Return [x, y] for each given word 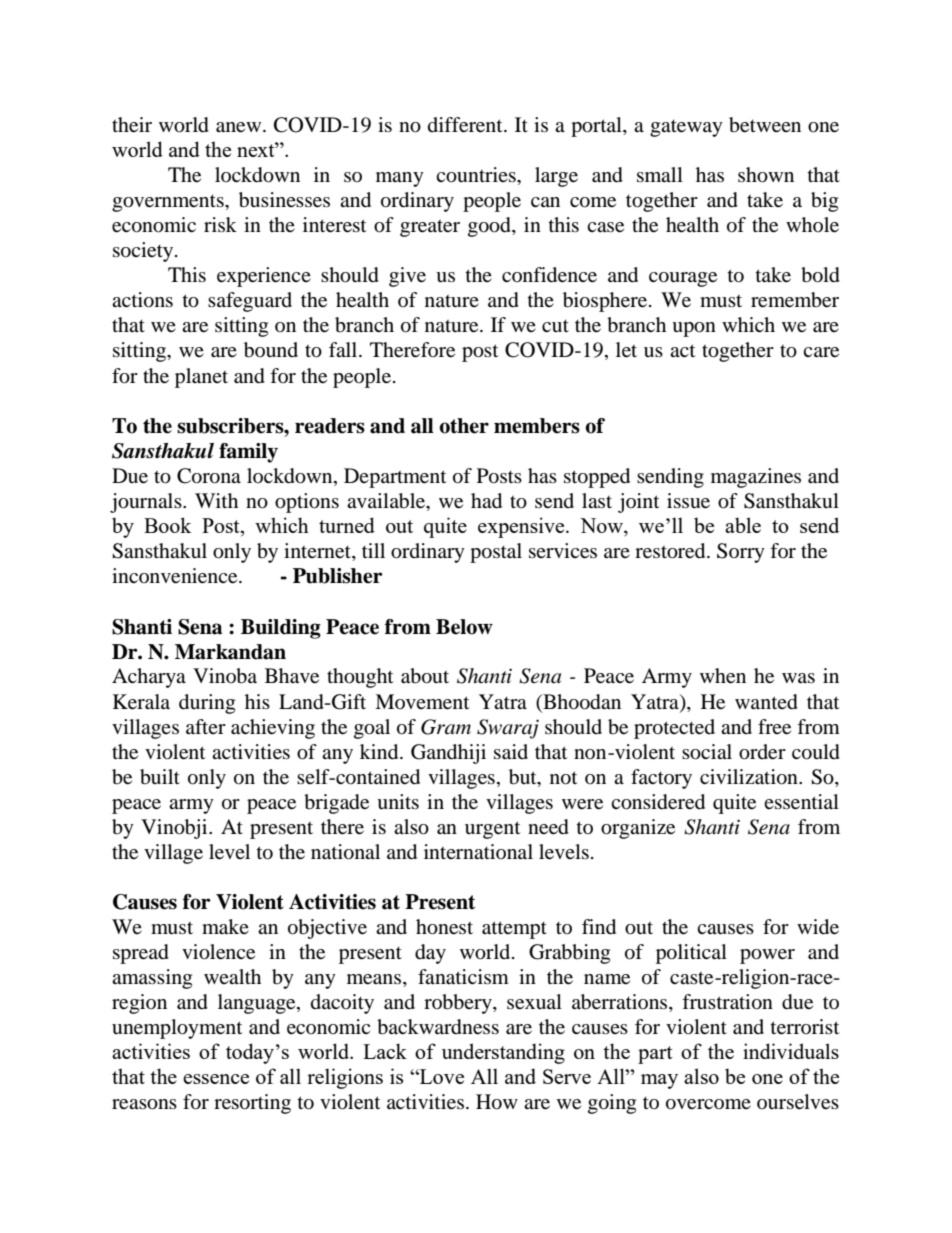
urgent [492, 830]
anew [240, 127]
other [464, 426]
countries [477, 175]
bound [271, 350]
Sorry [741, 553]
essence [216, 1079]
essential [801, 802]
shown [766, 175]
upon [694, 329]
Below [464, 627]
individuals [791, 1051]
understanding [503, 1053]
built [160, 777]
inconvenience [176, 576]
